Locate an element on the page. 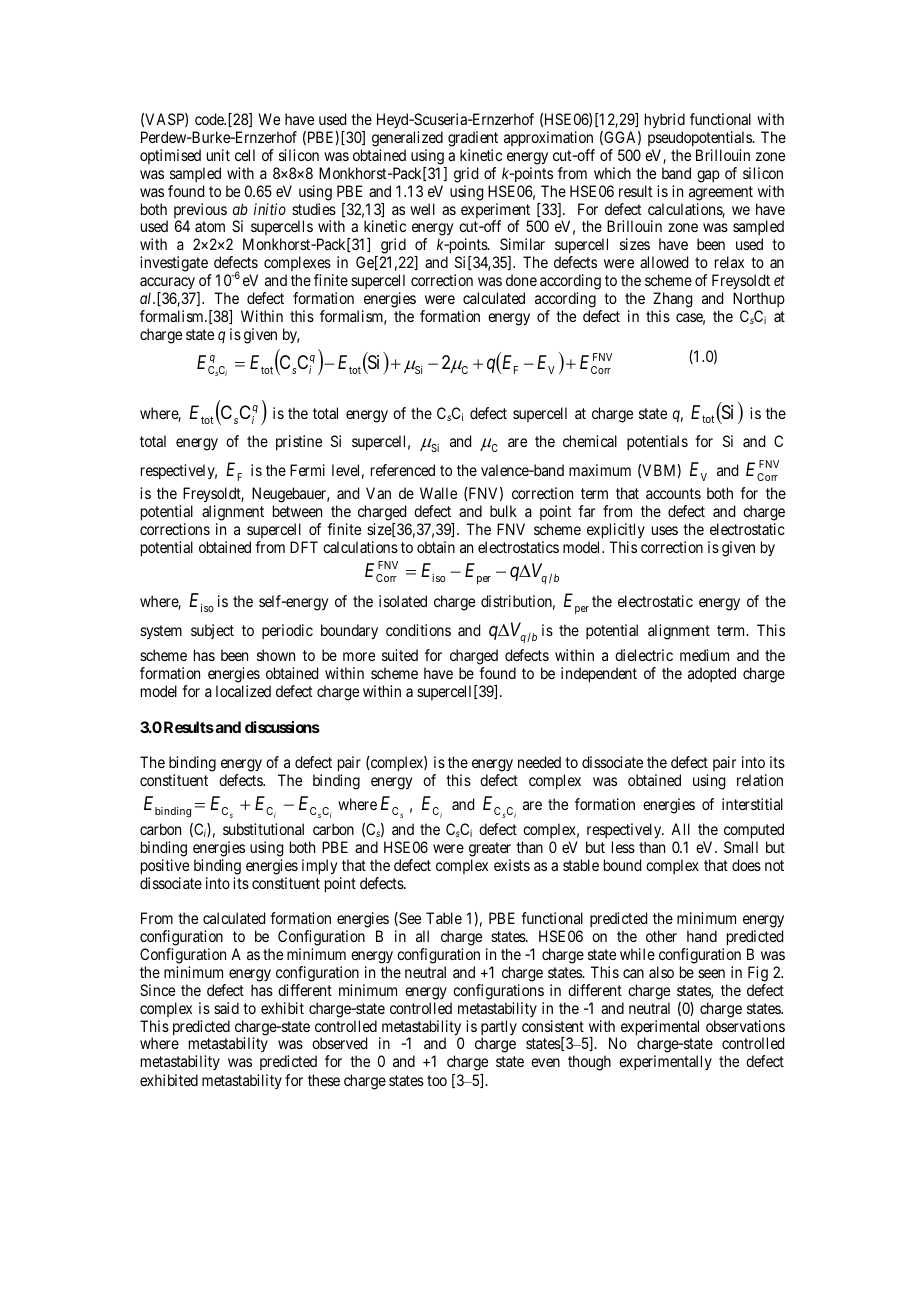 This page has height=1308, width=924. gradient is located at coordinates (473, 139).
